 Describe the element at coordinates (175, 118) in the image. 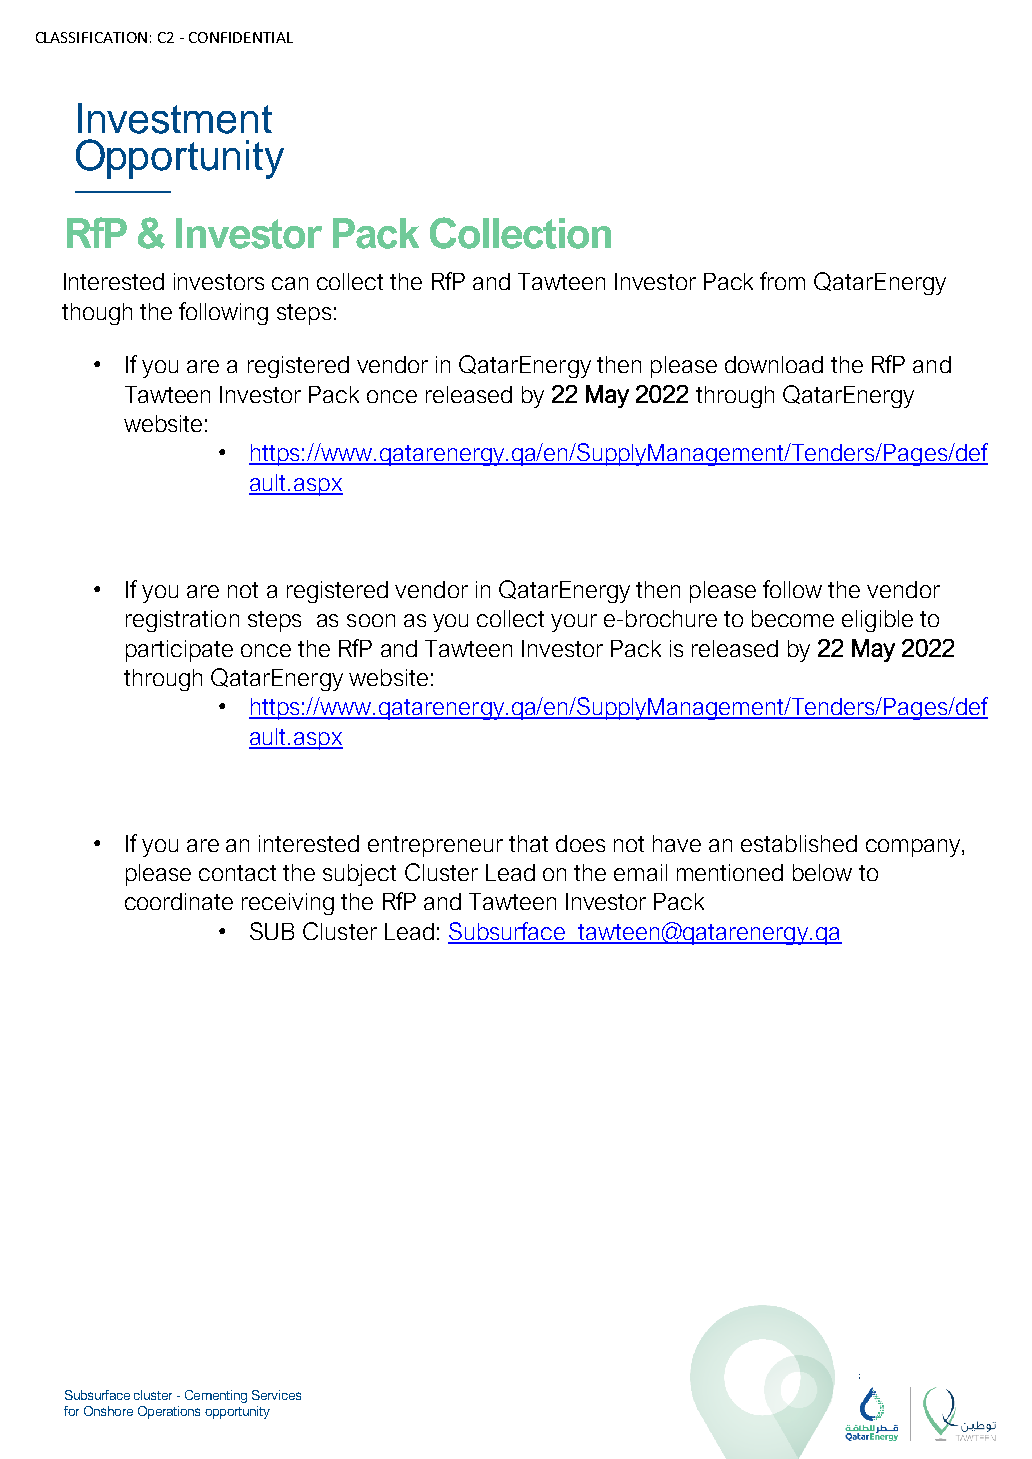

I see `Investment` at that location.
